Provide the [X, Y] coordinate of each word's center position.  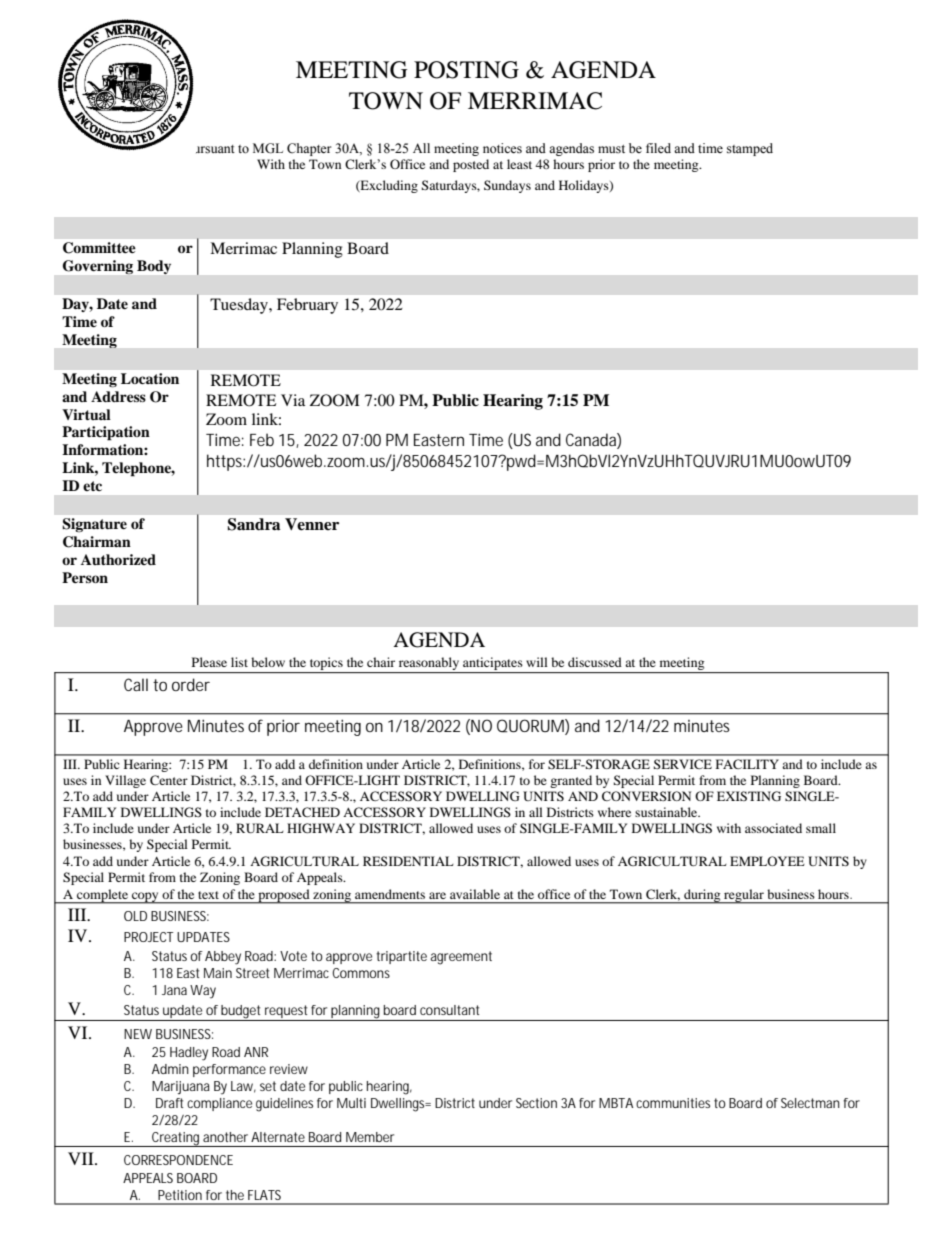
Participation [106, 433]
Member [370, 1137]
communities [673, 1103]
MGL [268, 148]
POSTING [466, 70]
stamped [750, 149]
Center [169, 780]
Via [293, 400]
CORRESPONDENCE [178, 1160]
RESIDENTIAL [408, 861]
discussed [595, 662]
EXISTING [749, 796]
